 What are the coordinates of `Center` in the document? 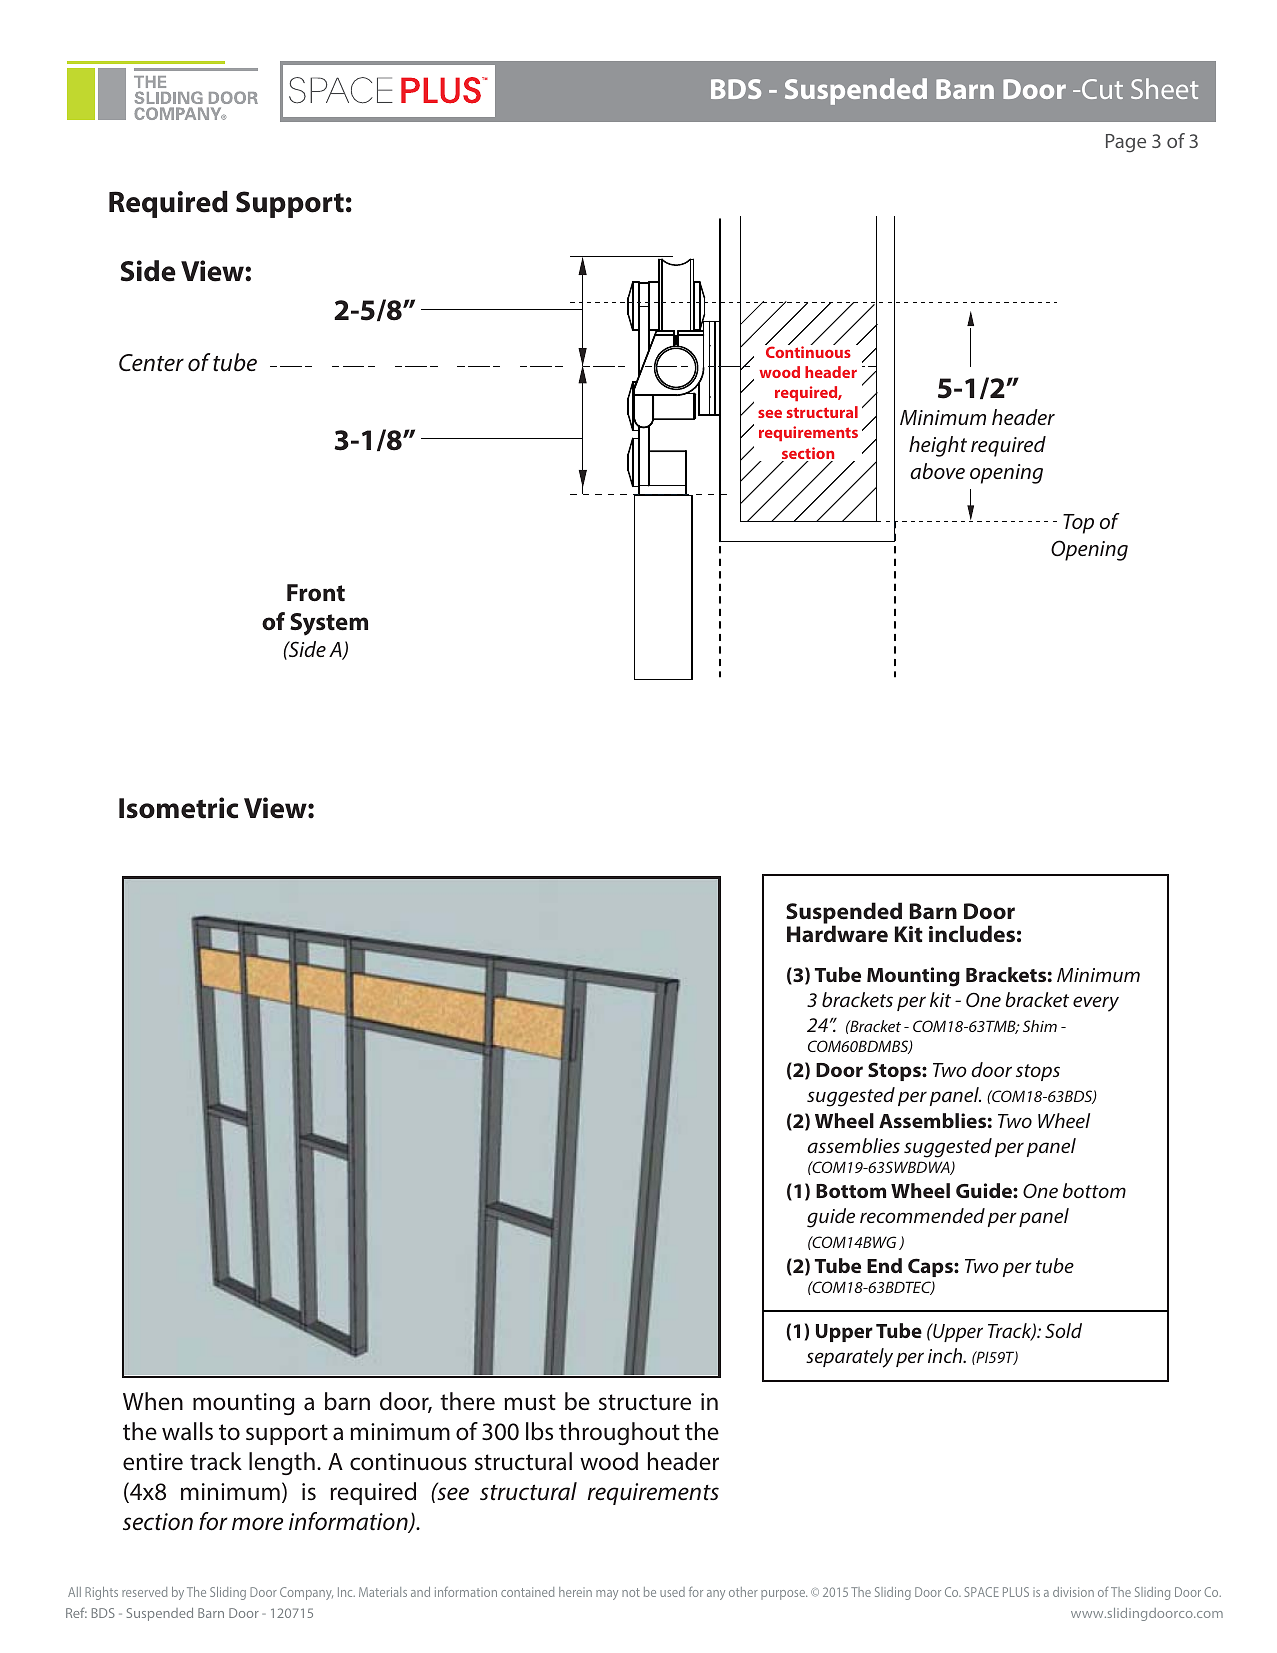 It's located at (151, 363).
